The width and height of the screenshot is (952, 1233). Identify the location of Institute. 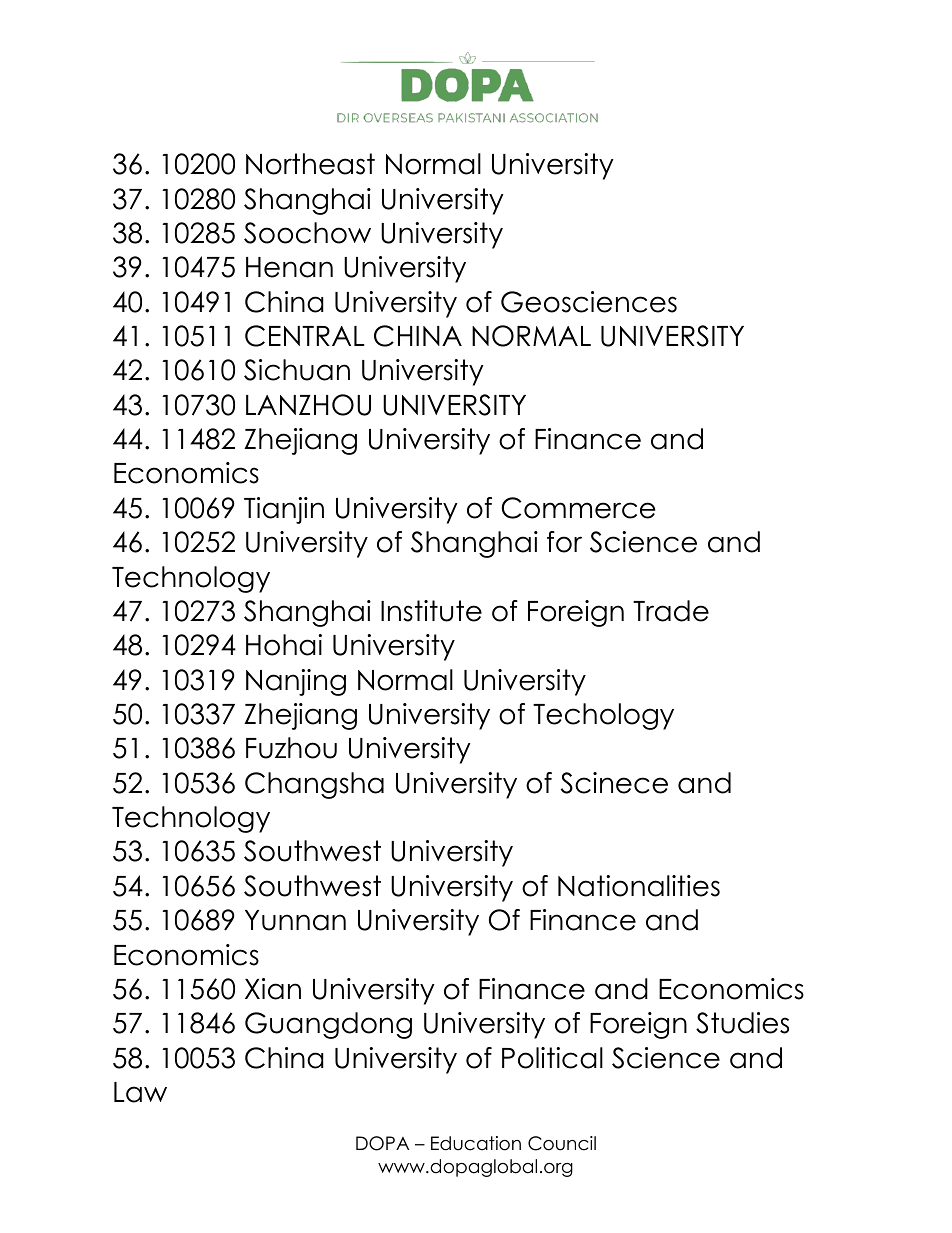
(431, 611).
